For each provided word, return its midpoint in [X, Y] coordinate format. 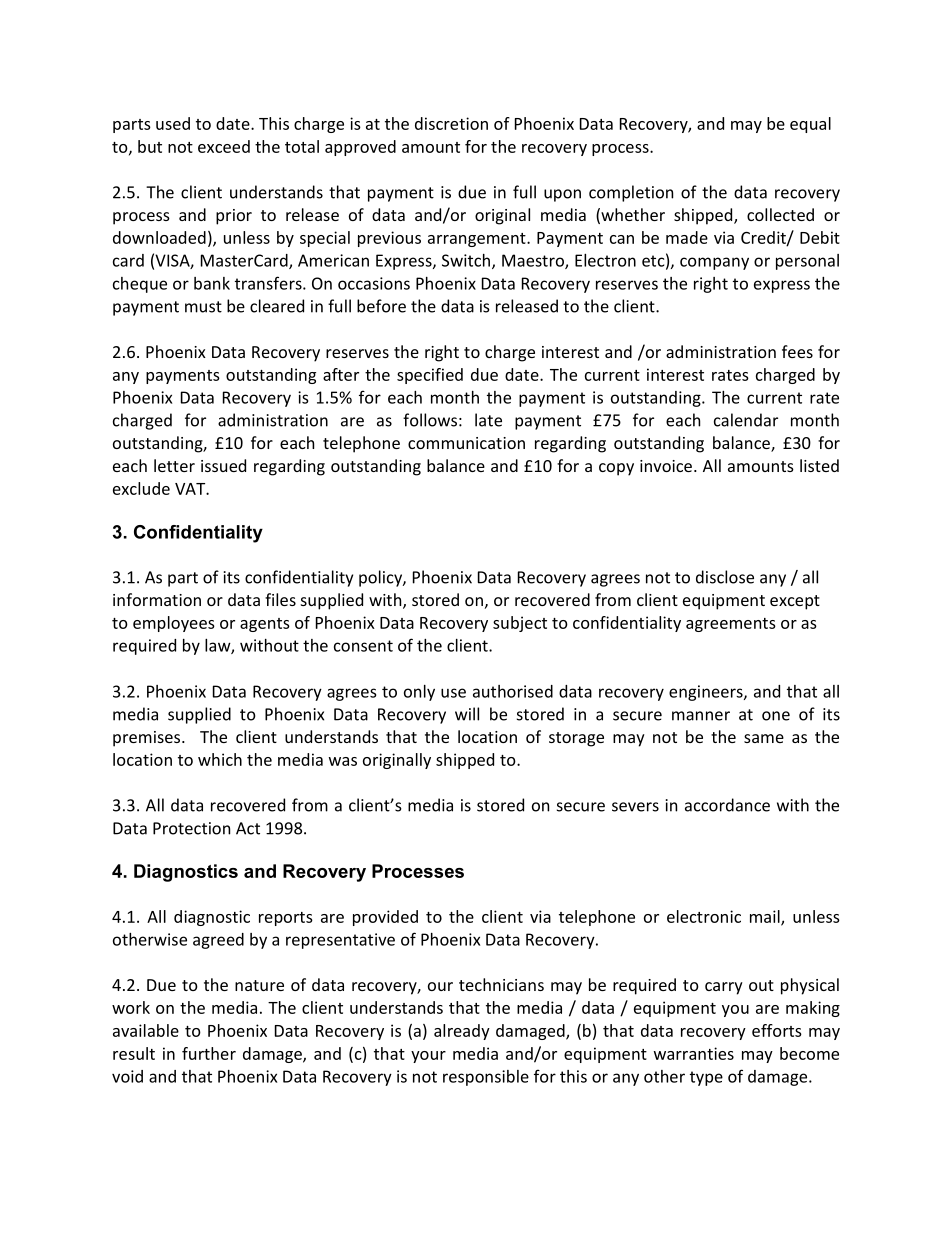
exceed [224, 146]
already [462, 1032]
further [209, 1053]
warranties [694, 1053]
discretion [451, 123]
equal [810, 125]
